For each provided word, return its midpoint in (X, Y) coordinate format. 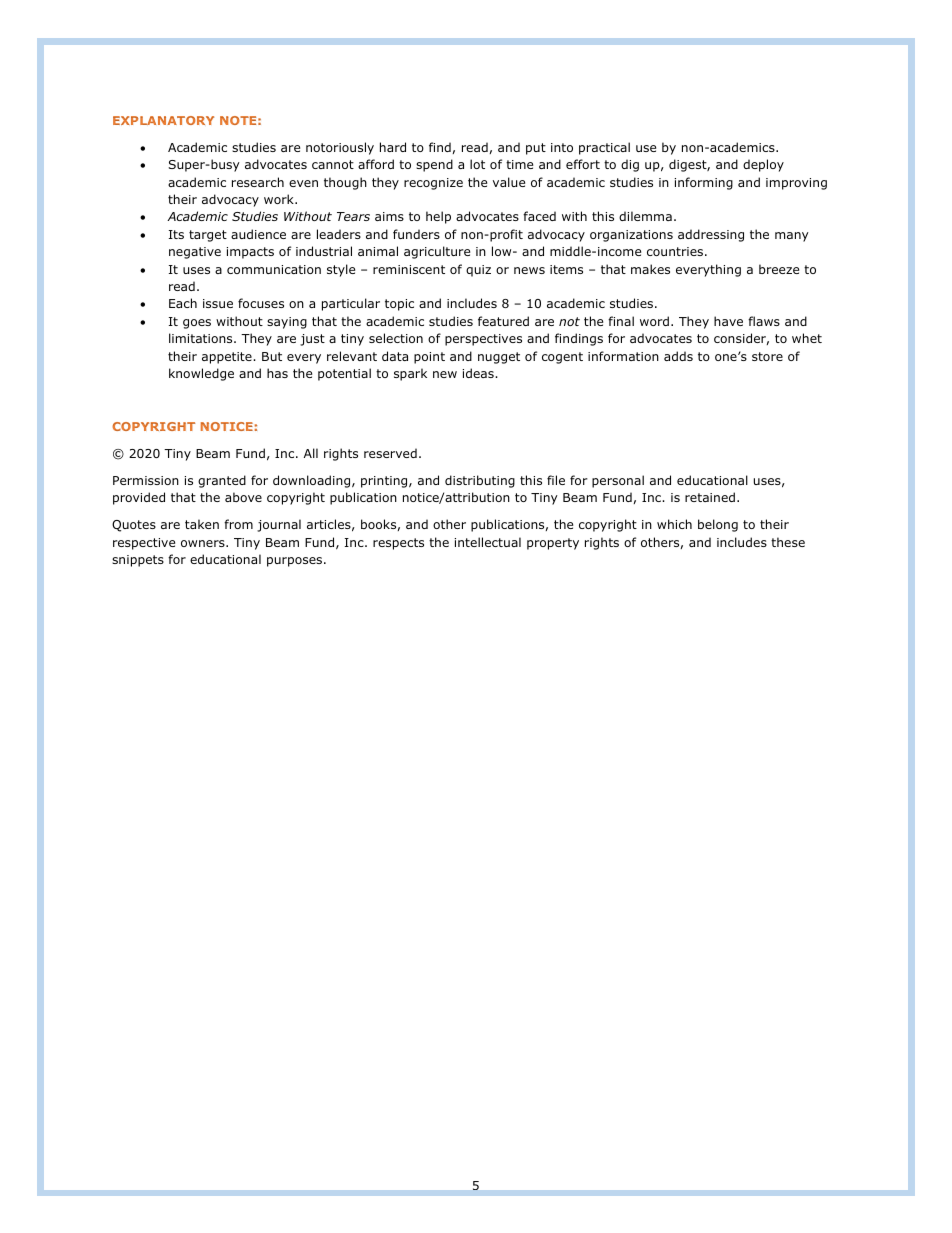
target (208, 236)
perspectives (483, 340)
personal (618, 481)
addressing (711, 235)
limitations (202, 338)
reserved (390, 453)
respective (144, 544)
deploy (763, 165)
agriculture (437, 252)
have (728, 321)
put (536, 149)
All (311, 453)
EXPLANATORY (163, 120)
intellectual (488, 542)
